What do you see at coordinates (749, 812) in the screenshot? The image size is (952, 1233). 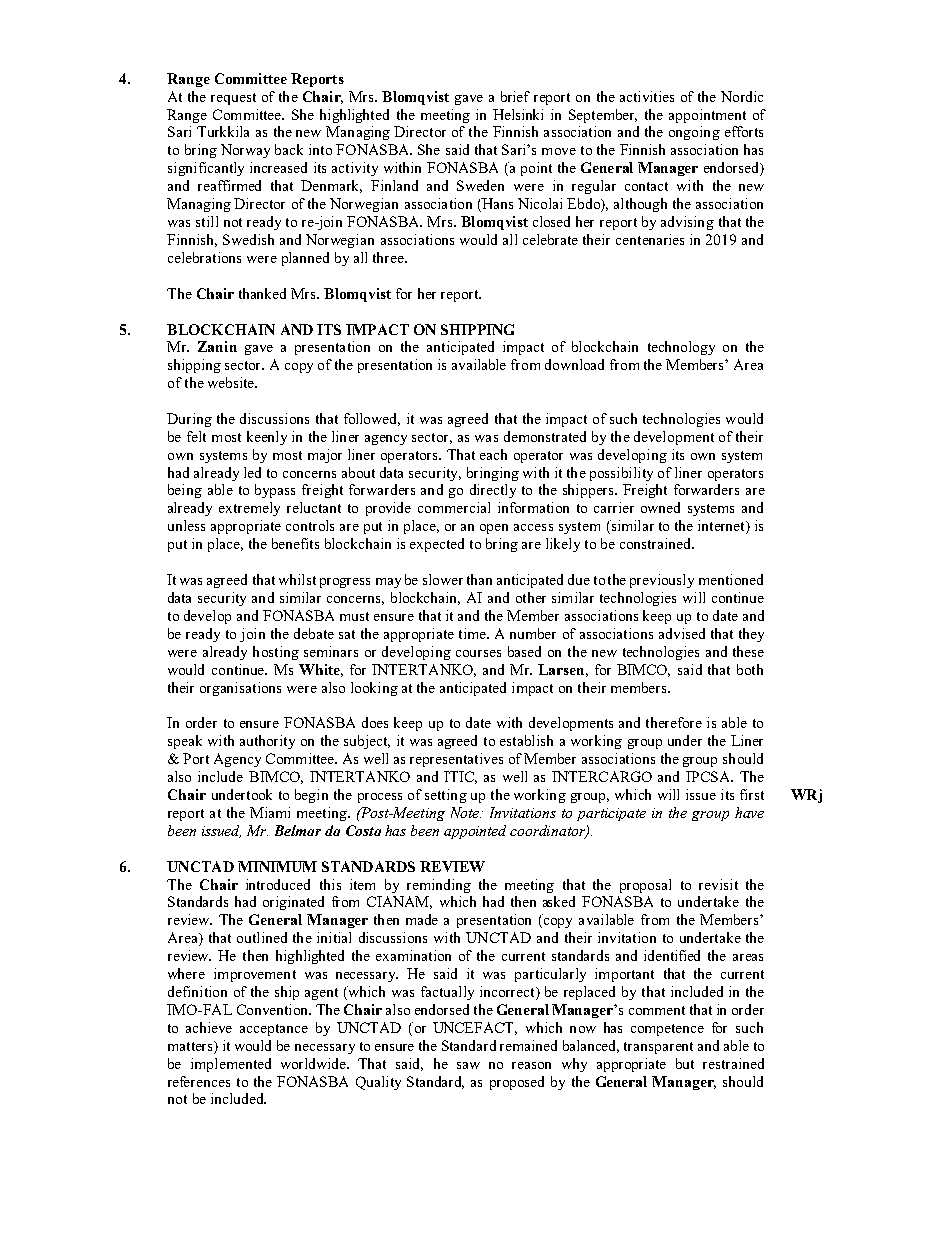 I see `have` at bounding box center [749, 812].
